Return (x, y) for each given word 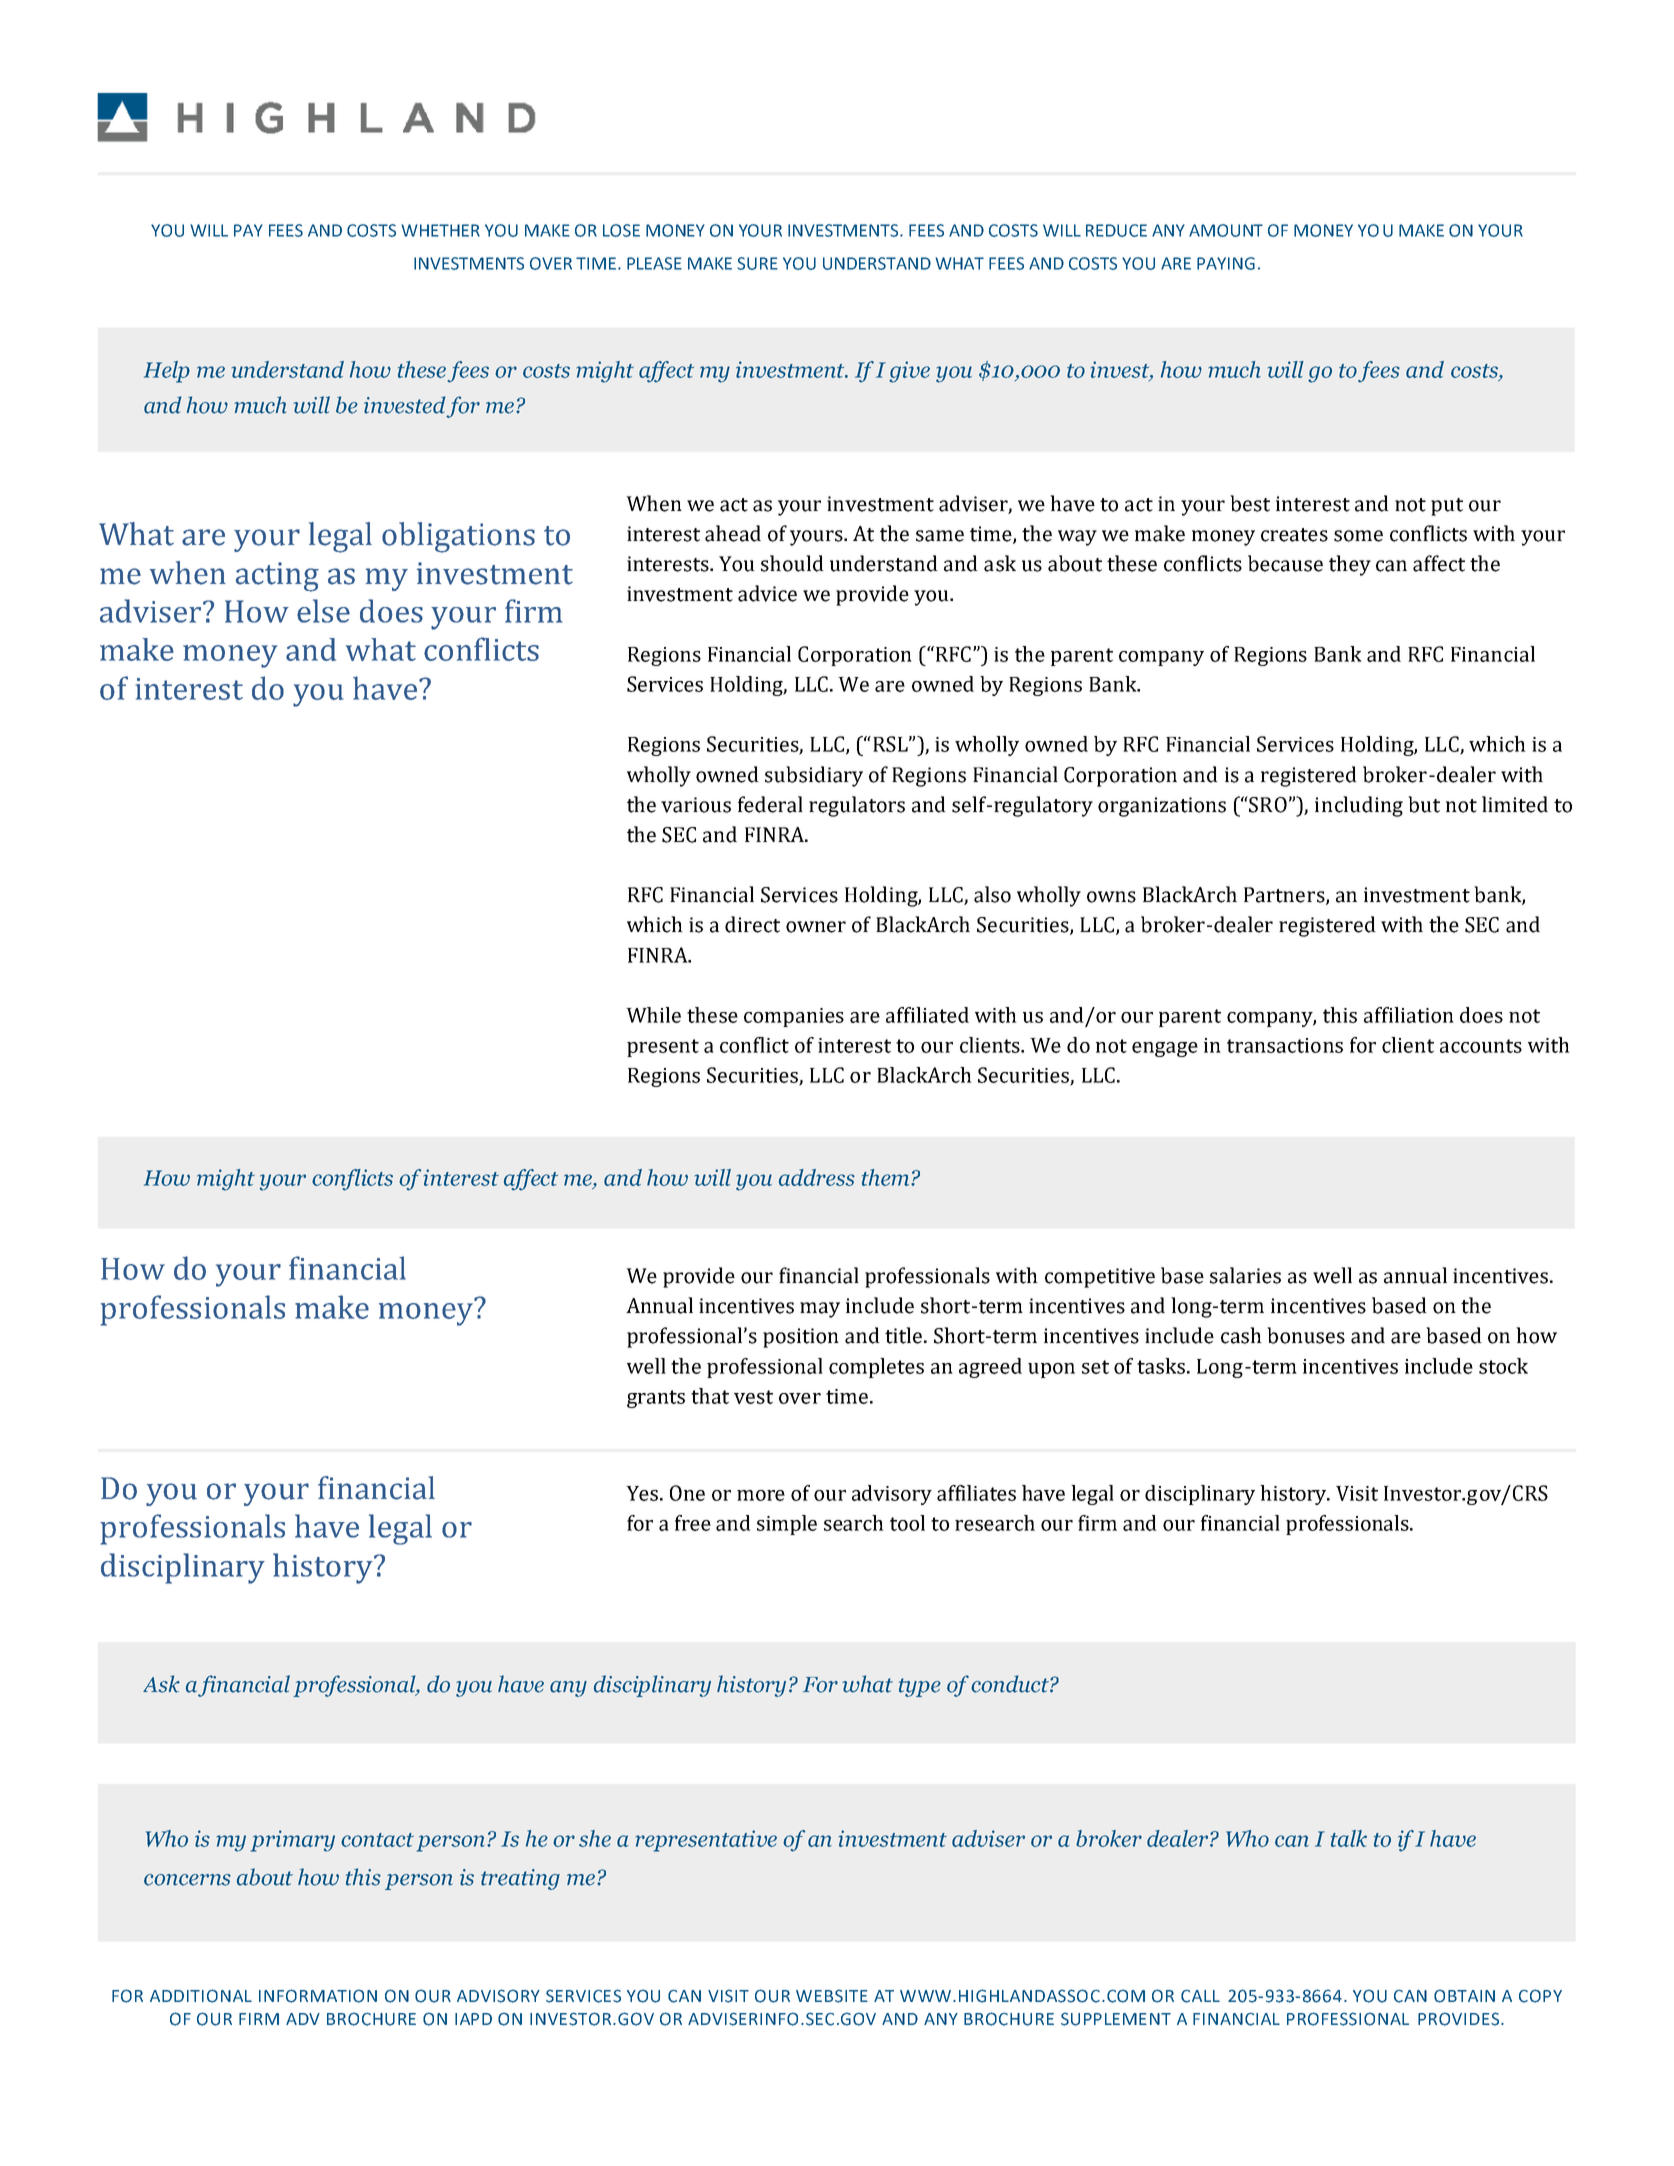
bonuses (1306, 1335)
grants (656, 1399)
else (323, 611)
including (1359, 806)
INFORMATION (318, 1996)
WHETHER (440, 230)
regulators (857, 806)
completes (876, 1368)
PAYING (1226, 263)
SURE (757, 263)
